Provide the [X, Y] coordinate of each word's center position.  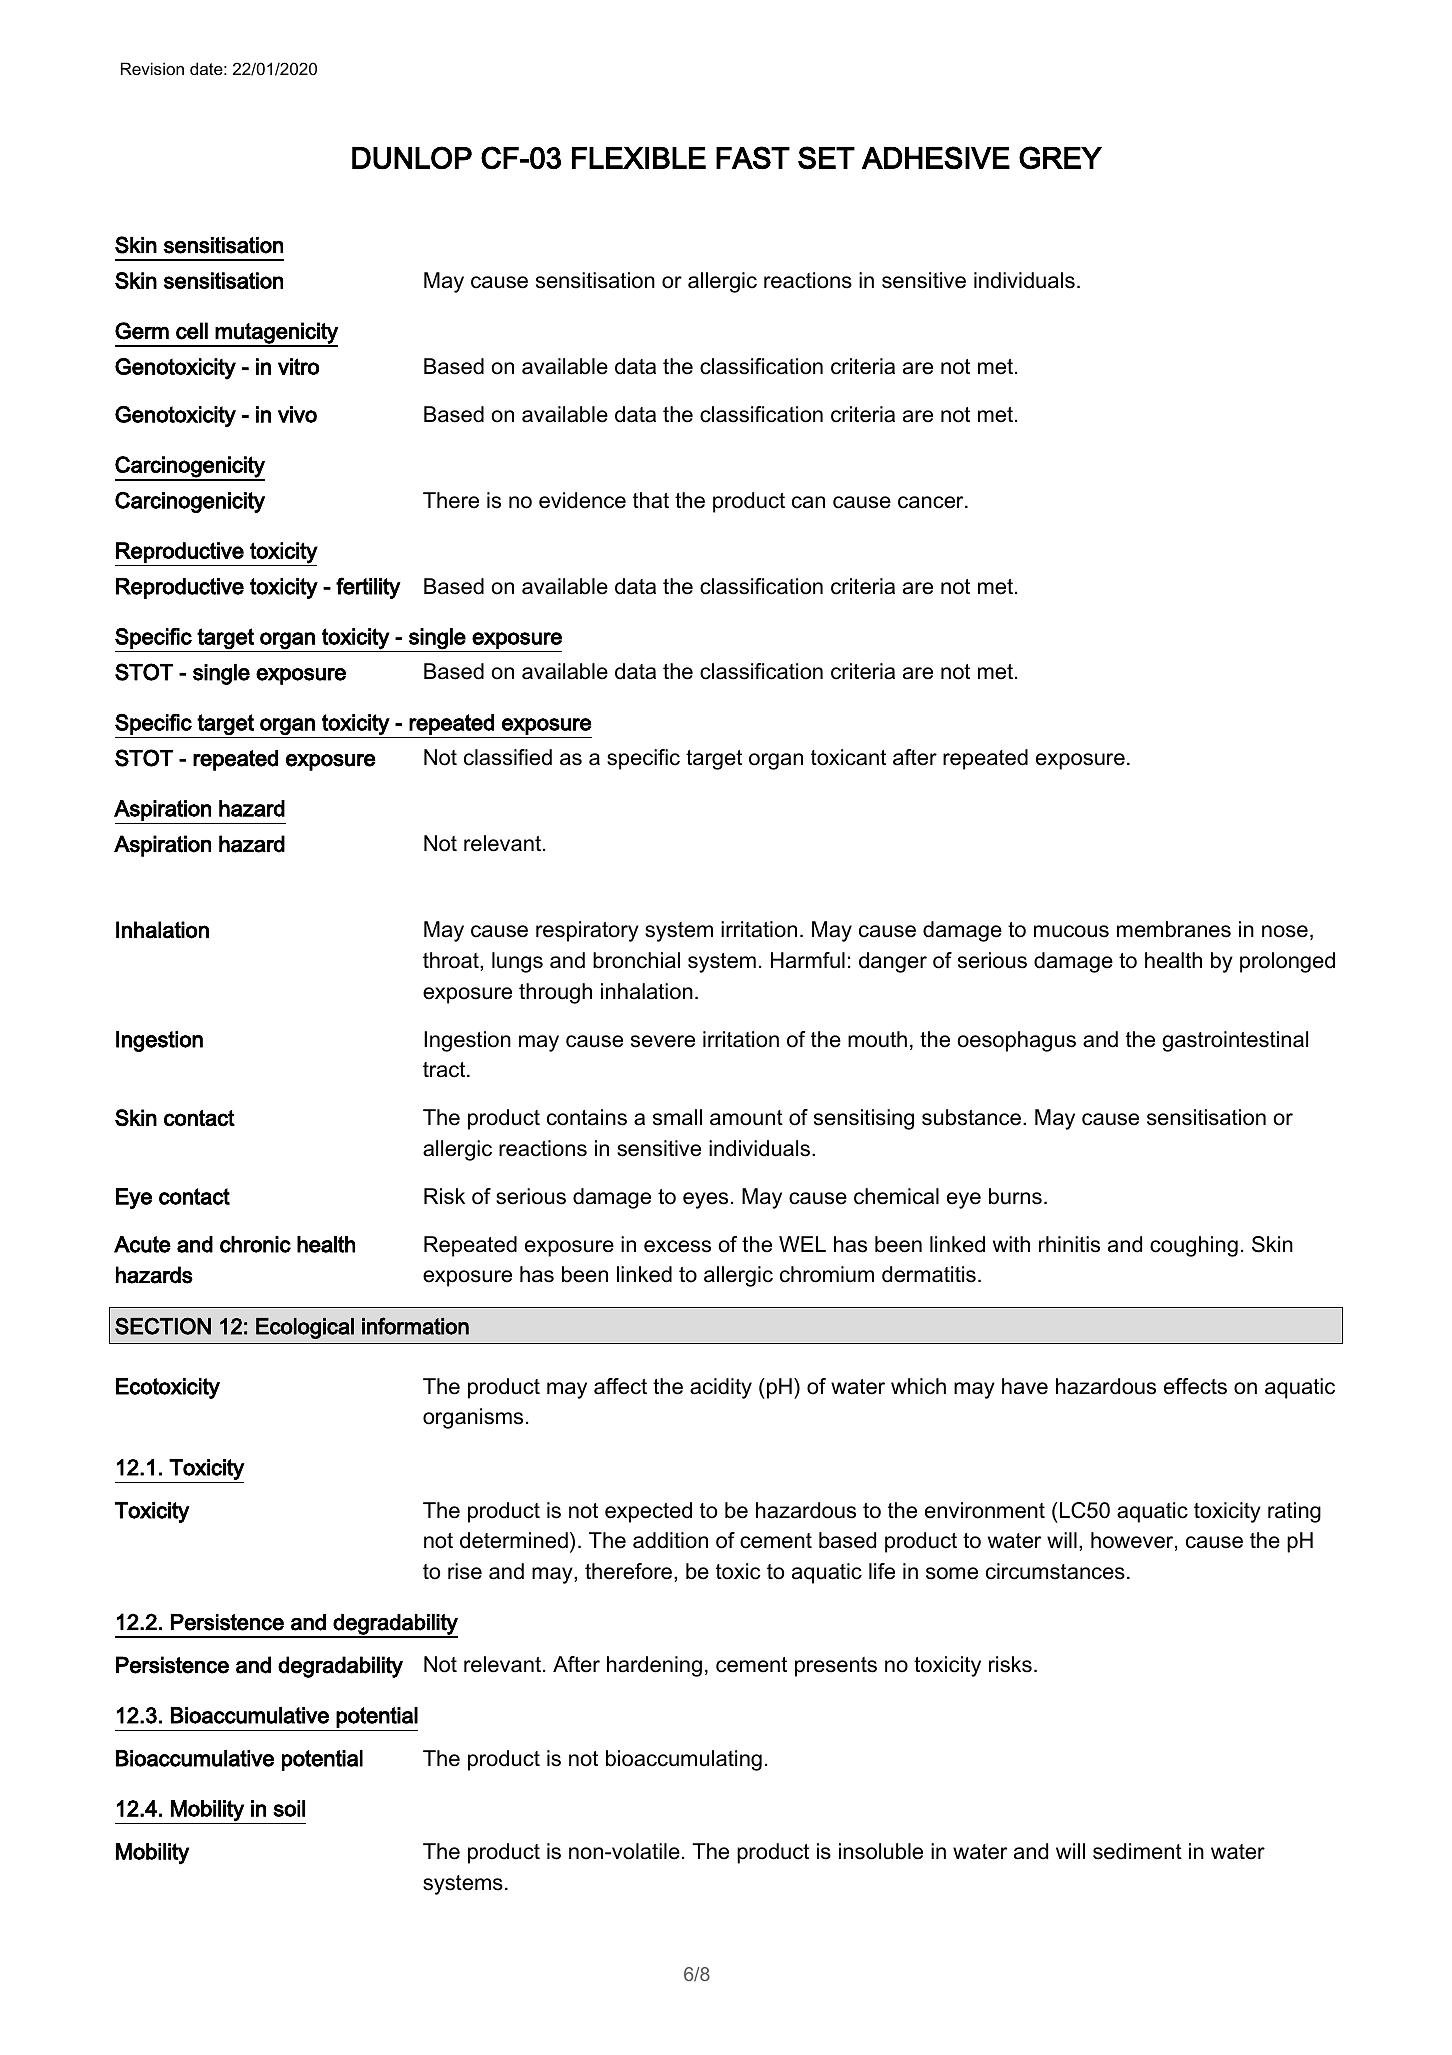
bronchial [636, 960]
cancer [932, 502]
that [651, 500]
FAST [753, 157]
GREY [1060, 158]
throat [452, 960]
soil [289, 1808]
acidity [721, 1388]
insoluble [881, 1851]
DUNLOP [412, 158]
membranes [1174, 929]
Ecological [305, 1328]
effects [1195, 1386]
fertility [368, 588]
